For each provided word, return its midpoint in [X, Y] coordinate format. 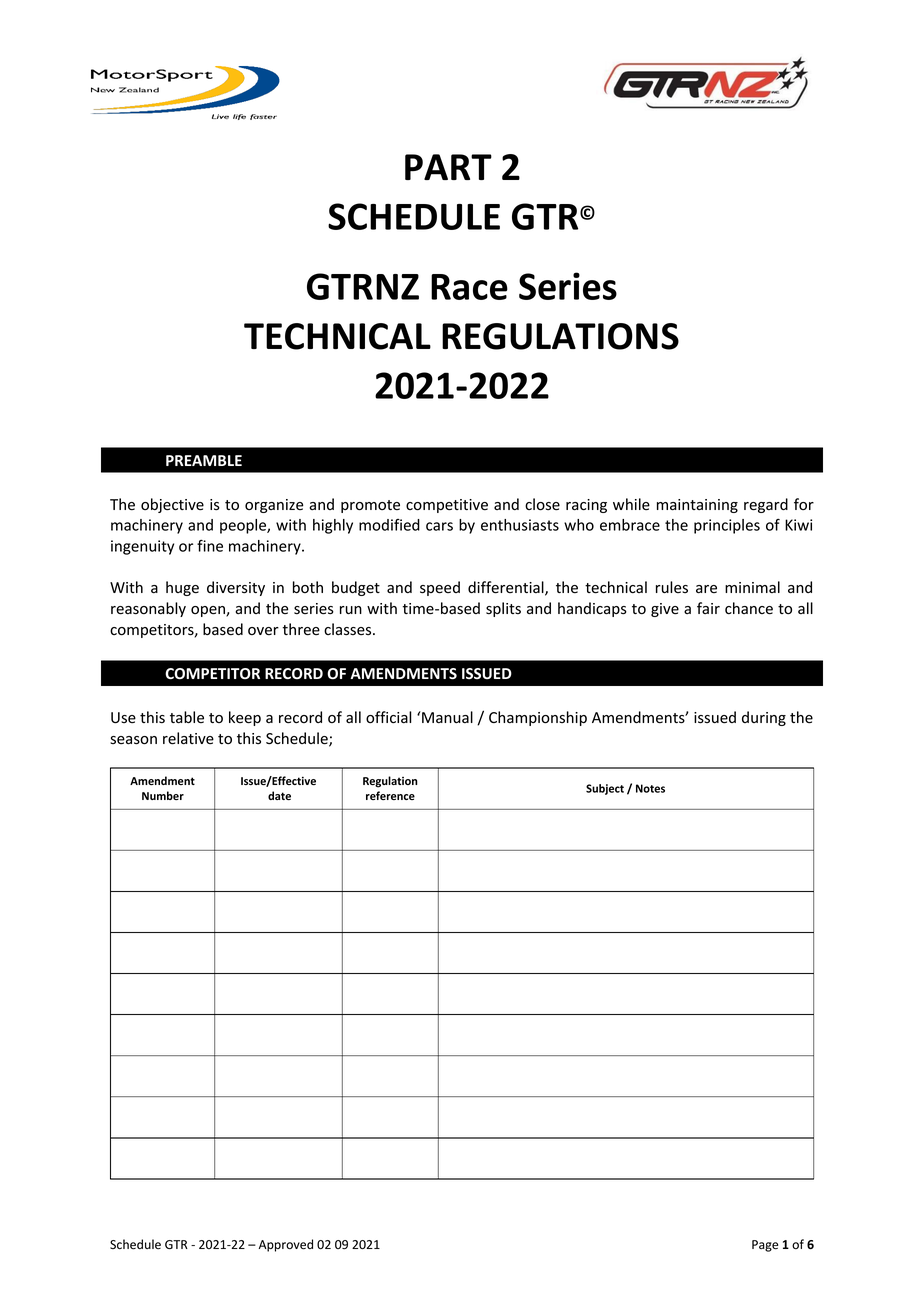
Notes [650, 788]
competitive [447, 506]
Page [765, 1246]
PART [448, 167]
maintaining [697, 506]
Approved [286, 1245]
